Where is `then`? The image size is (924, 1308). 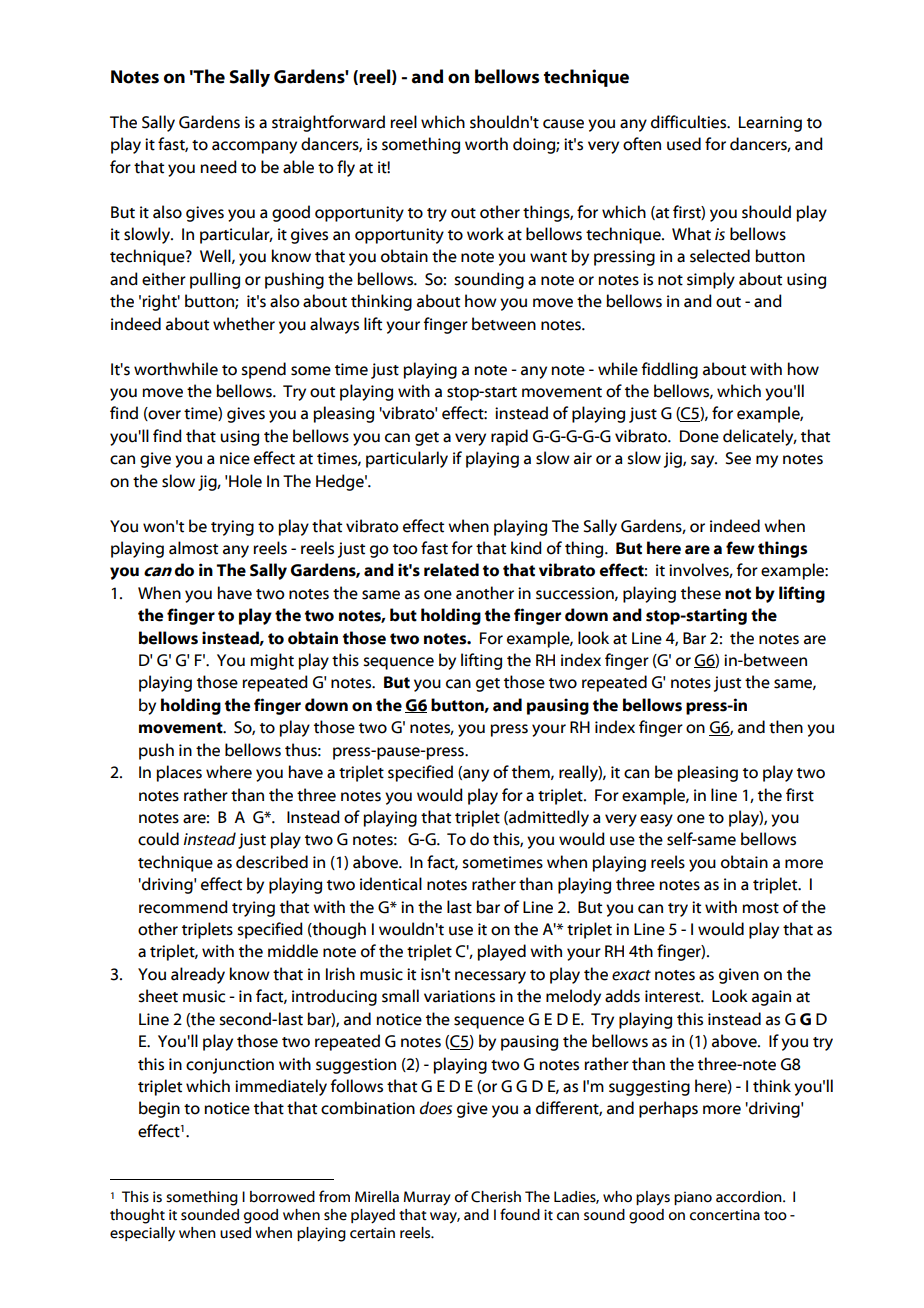
then is located at coordinates (786, 727).
